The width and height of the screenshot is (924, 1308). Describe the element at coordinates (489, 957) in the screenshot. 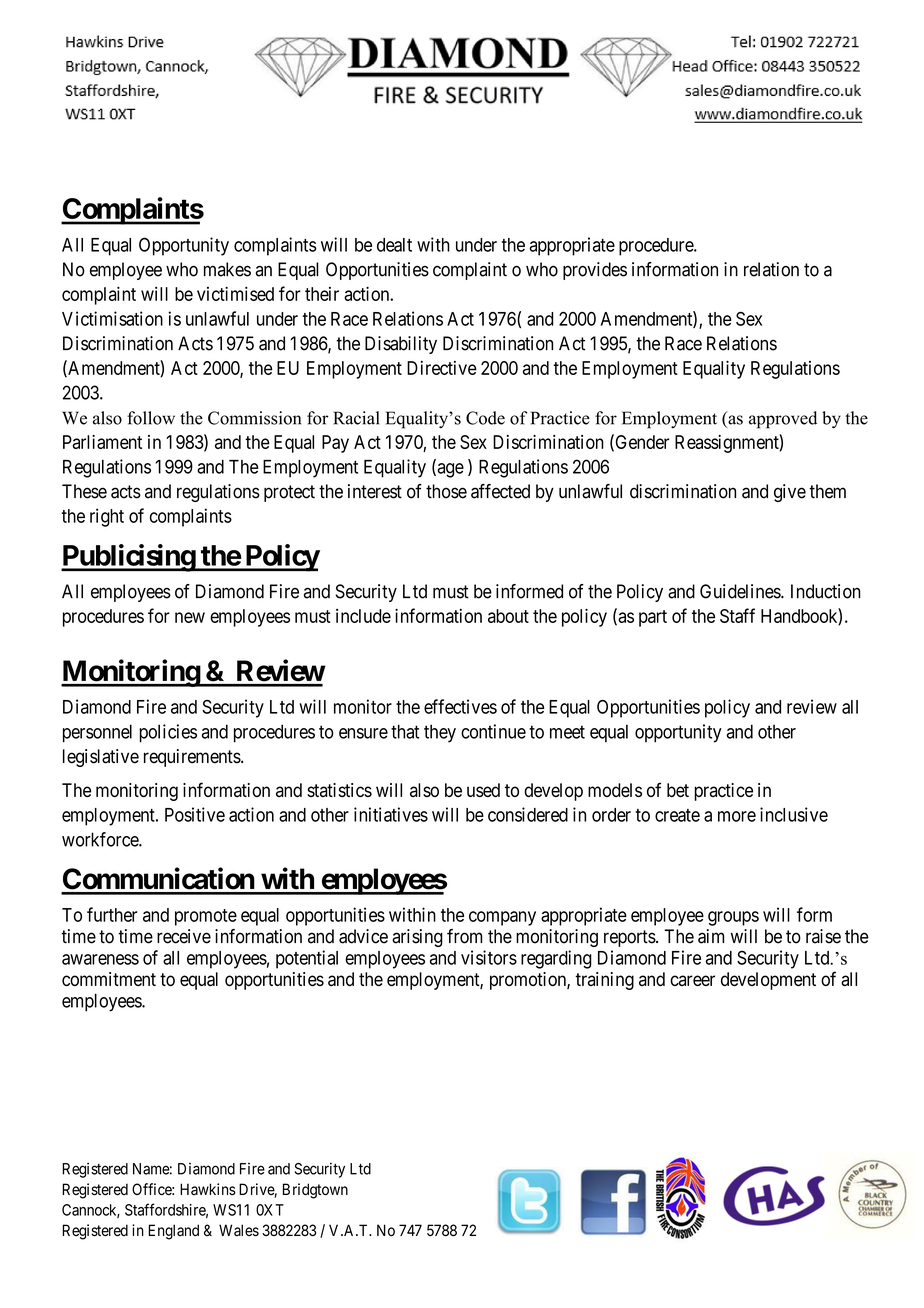

I see `visitors` at that location.
